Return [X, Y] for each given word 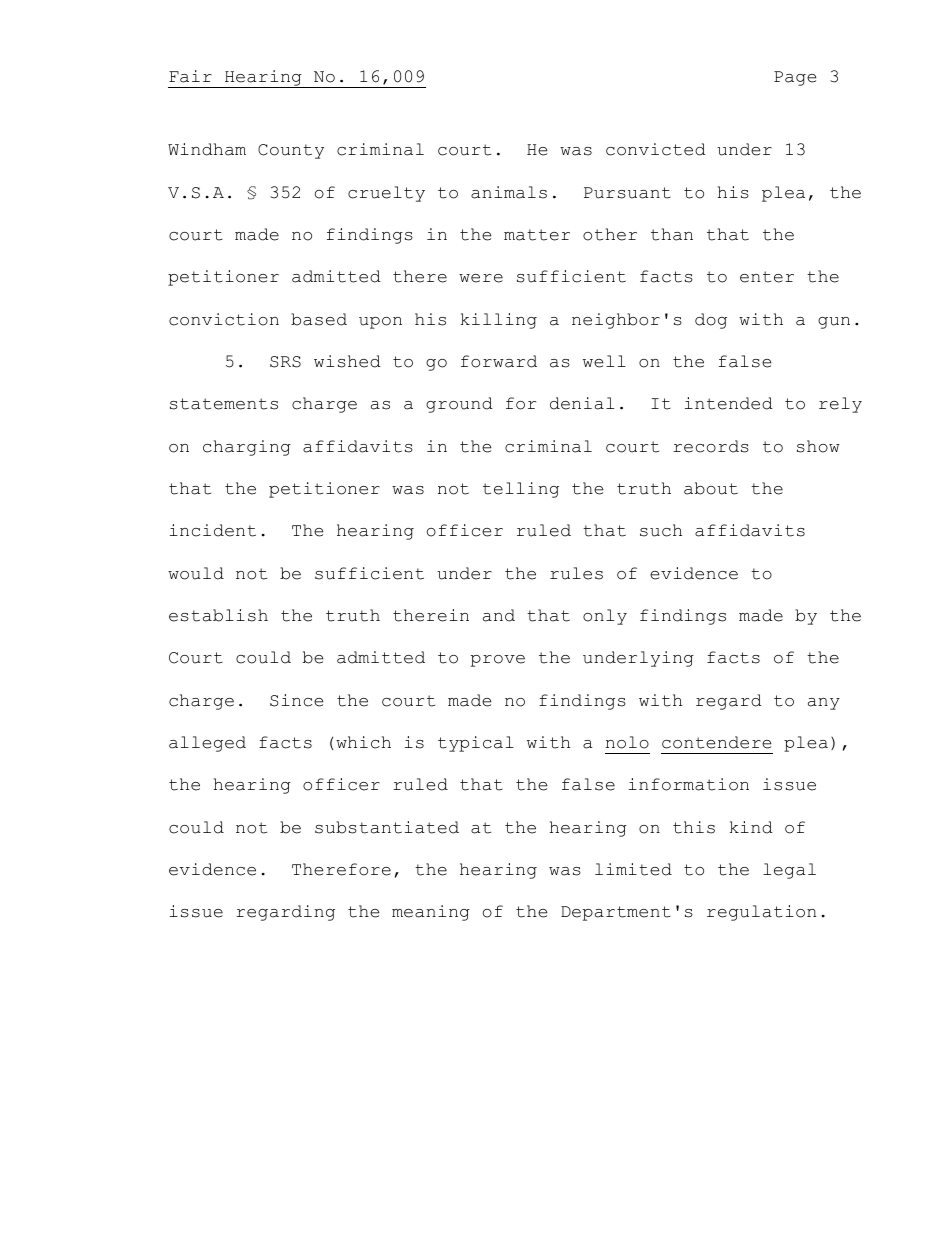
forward [499, 361]
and [499, 615]
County [291, 151]
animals [509, 192]
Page [795, 78]
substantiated [387, 827]
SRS [285, 362]
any [824, 704]
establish [218, 615]
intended [729, 403]
